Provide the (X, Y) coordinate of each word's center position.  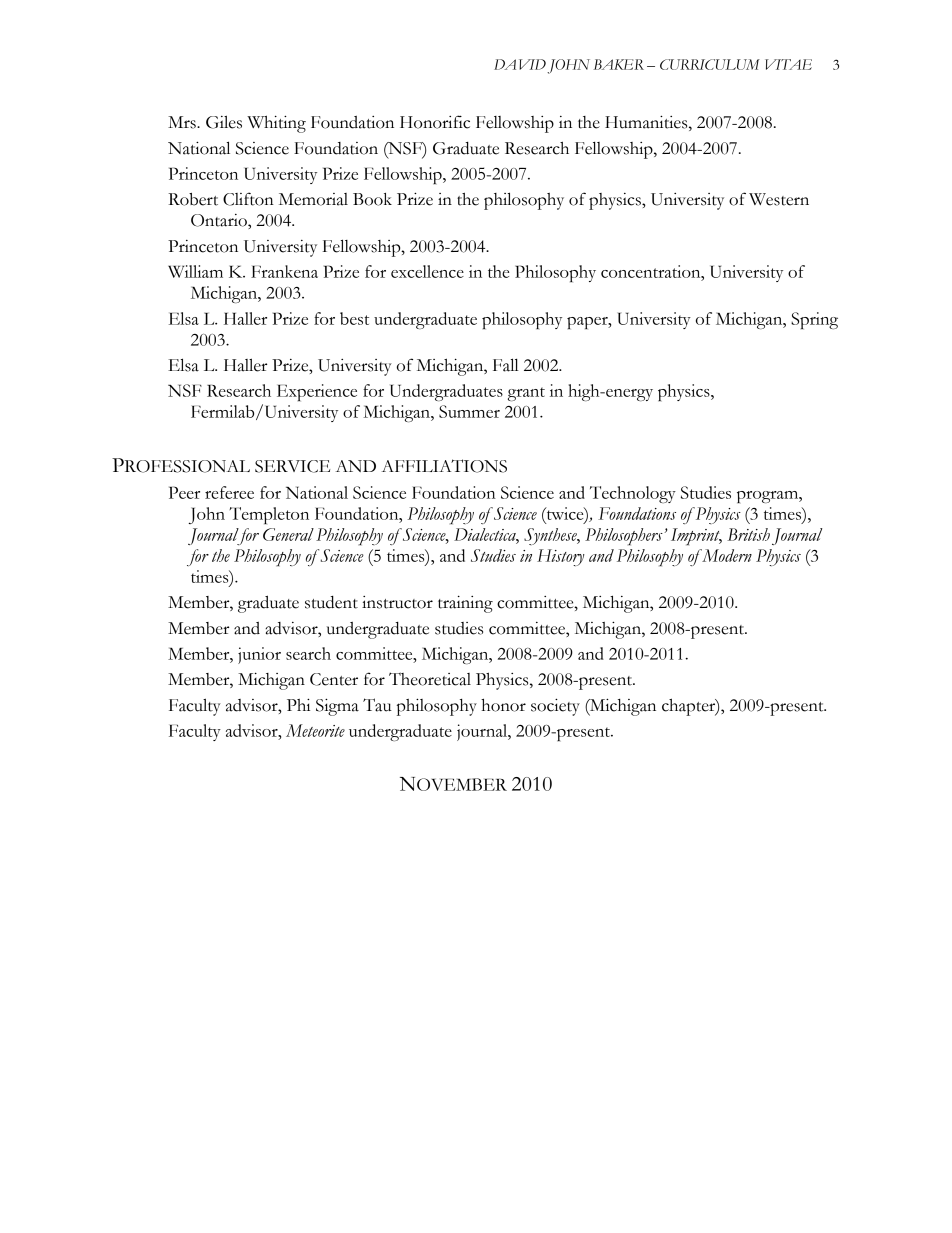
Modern (726, 555)
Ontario (220, 221)
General (288, 534)
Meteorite (315, 730)
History (561, 557)
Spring (814, 320)
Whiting (276, 124)
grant (526, 394)
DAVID (520, 64)
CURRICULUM (710, 64)
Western (779, 199)
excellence (427, 271)
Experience (317, 392)
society (555, 707)
